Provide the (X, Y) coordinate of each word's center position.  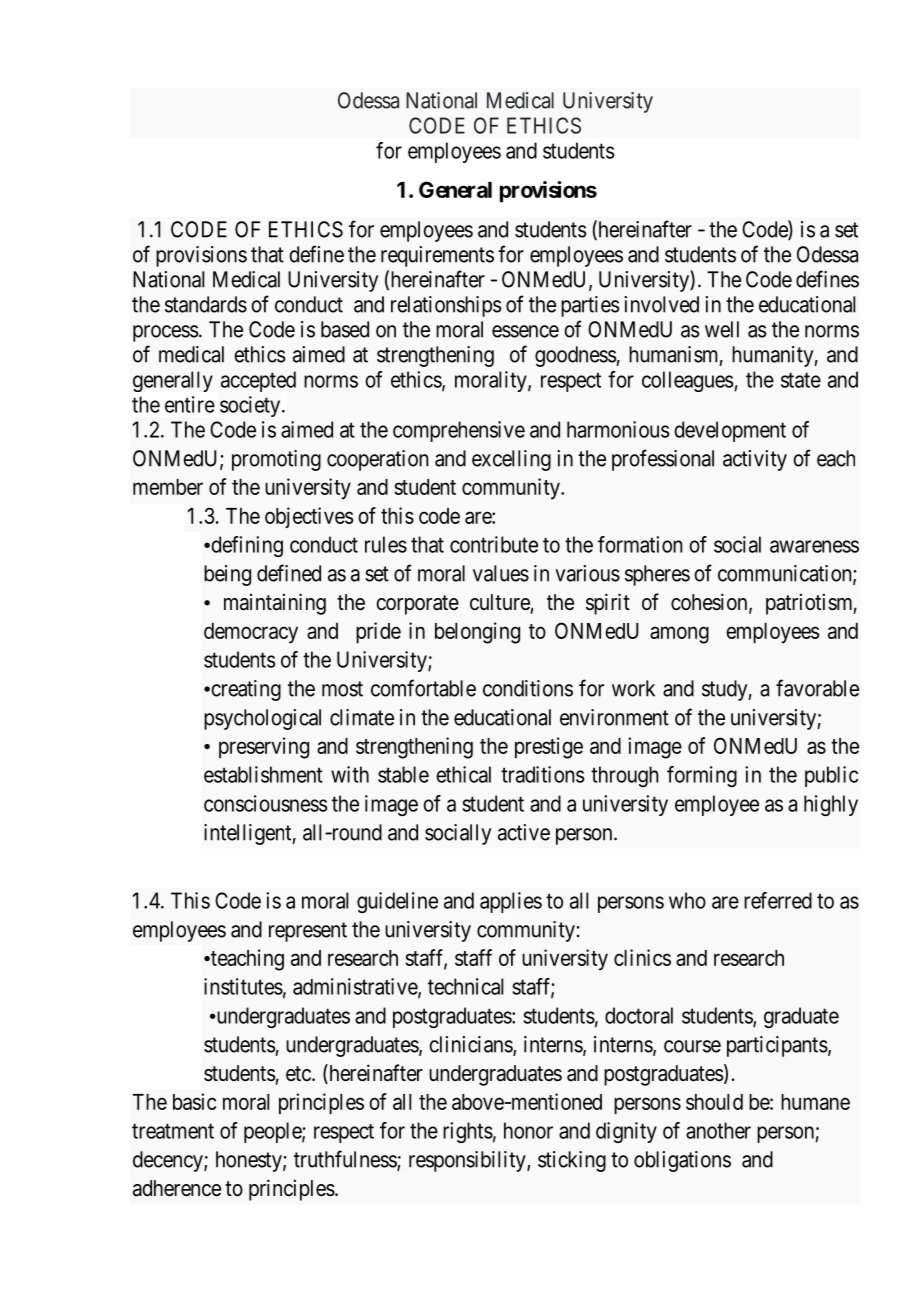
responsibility (468, 1161)
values (501, 573)
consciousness (265, 803)
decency (169, 1161)
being (227, 575)
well (722, 329)
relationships (446, 306)
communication (786, 574)
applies (511, 902)
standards (206, 304)
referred (778, 900)
